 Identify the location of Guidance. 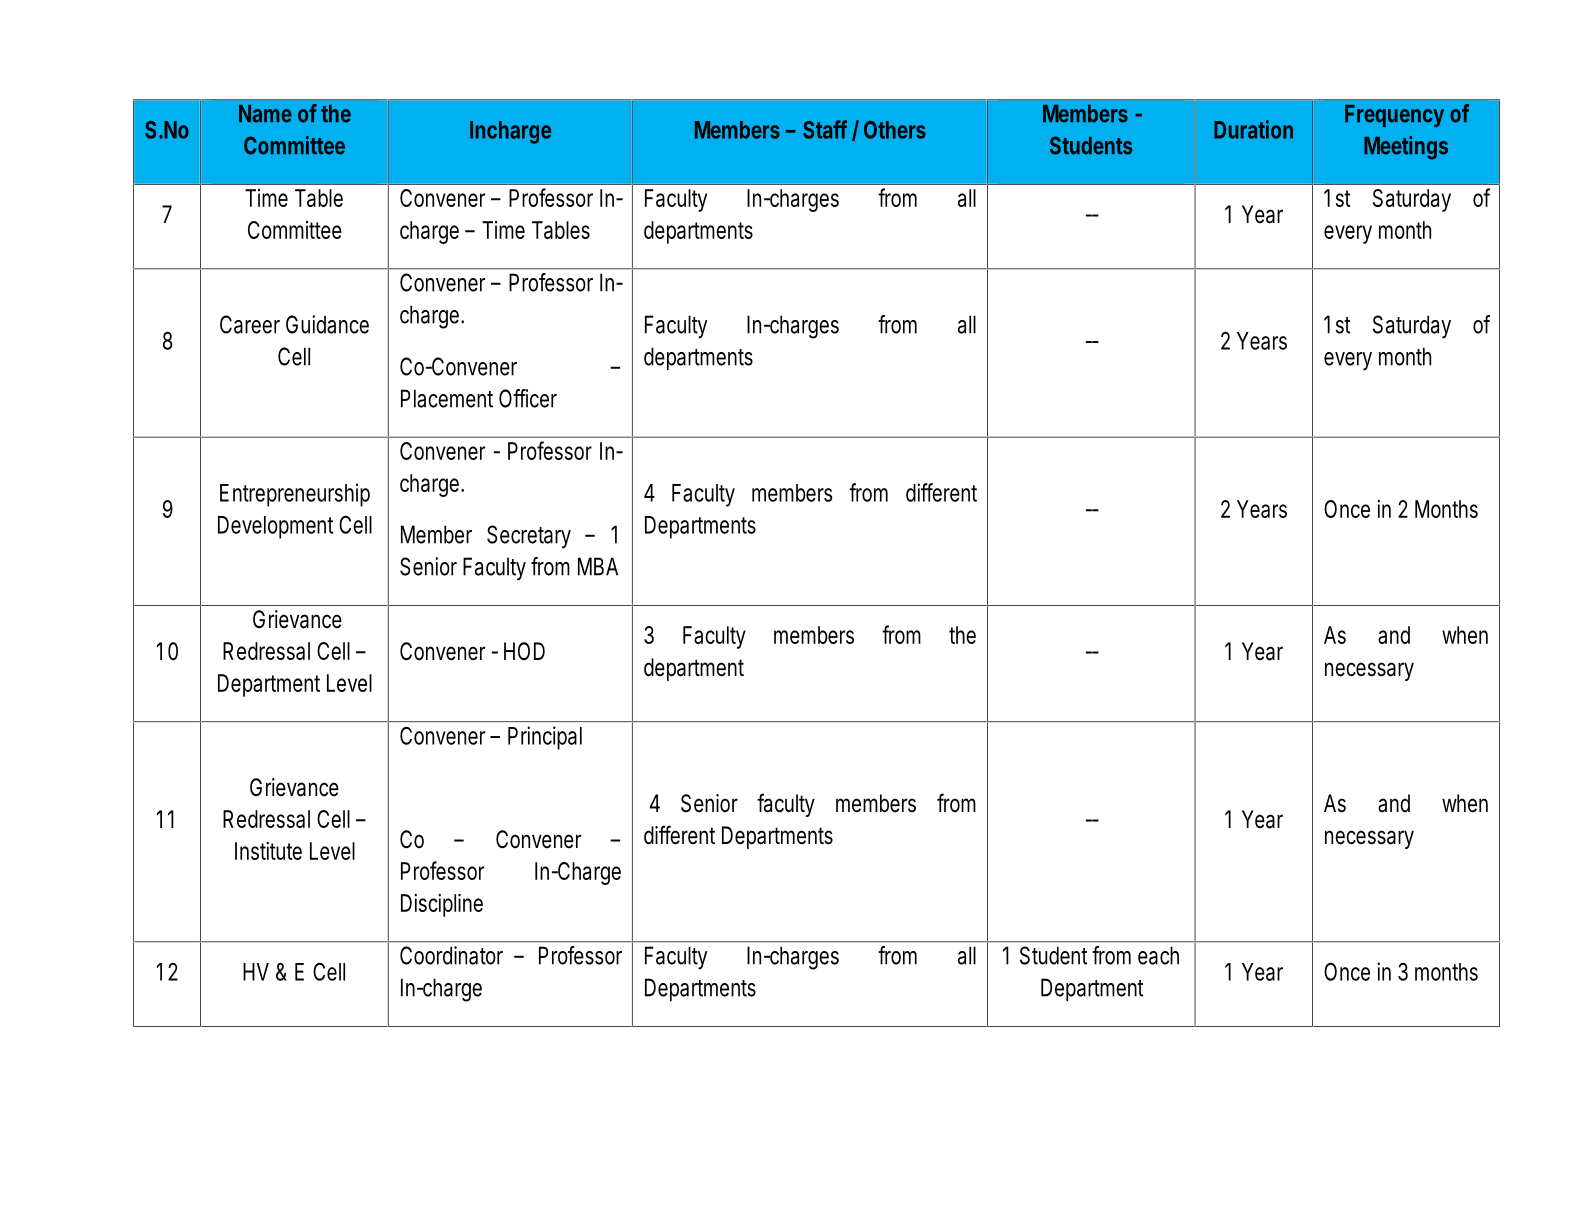
(327, 324).
